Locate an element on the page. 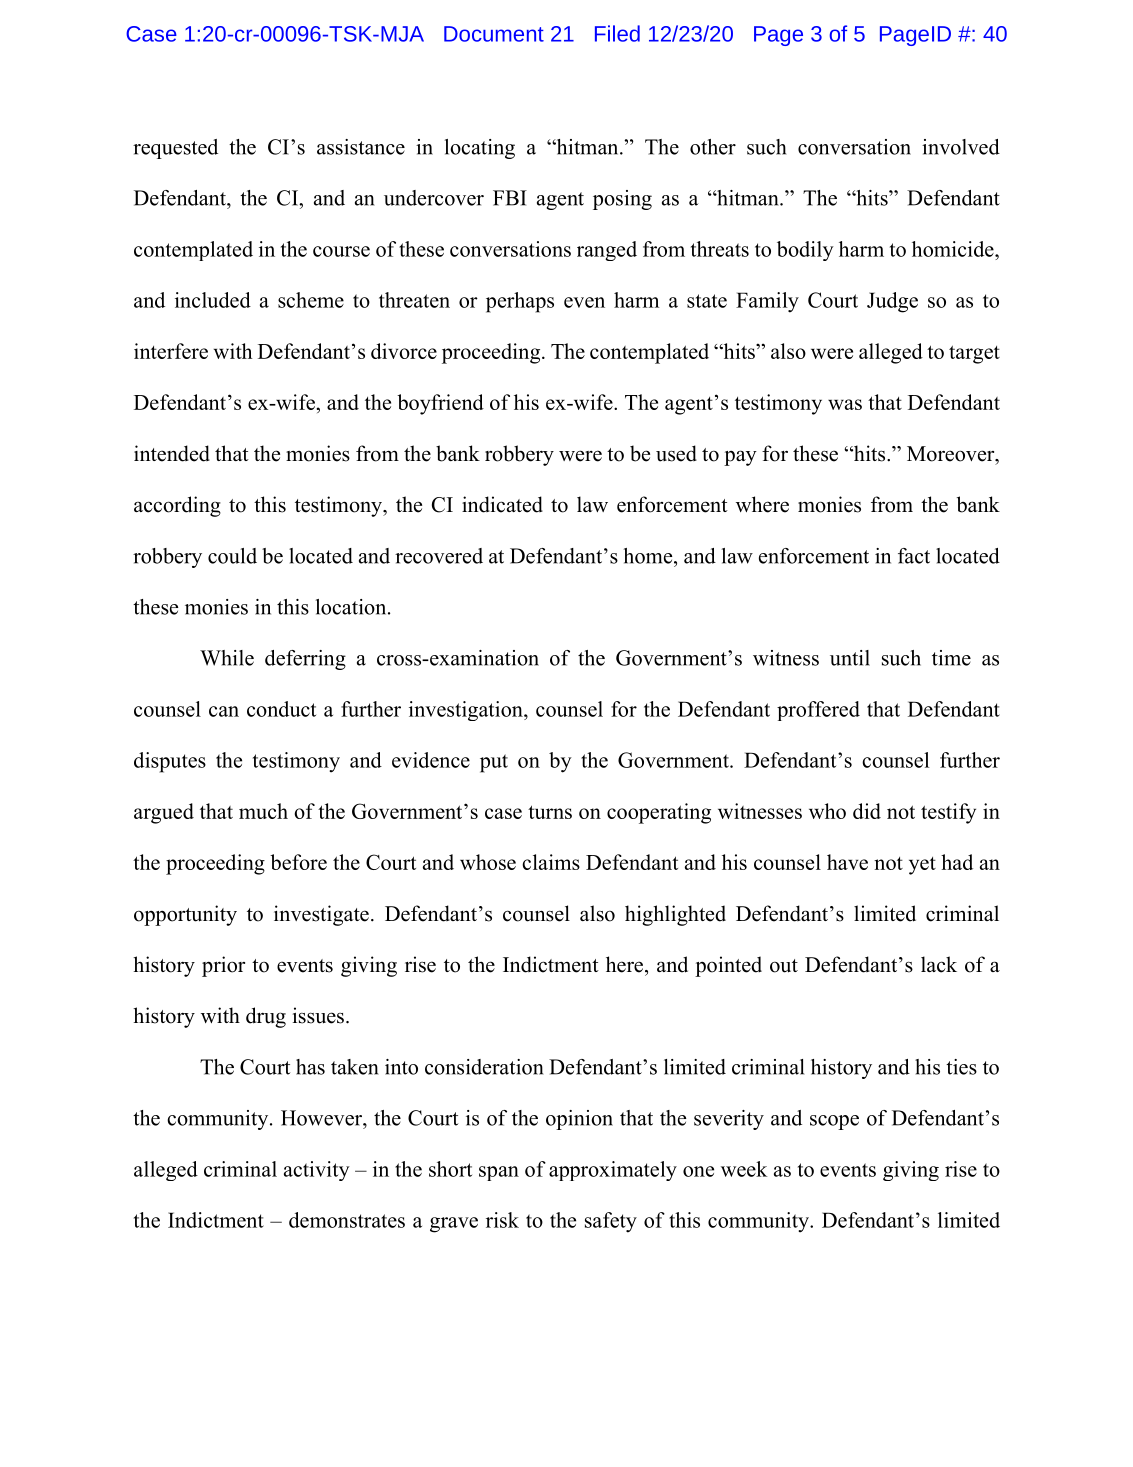  turns is located at coordinates (550, 812).
